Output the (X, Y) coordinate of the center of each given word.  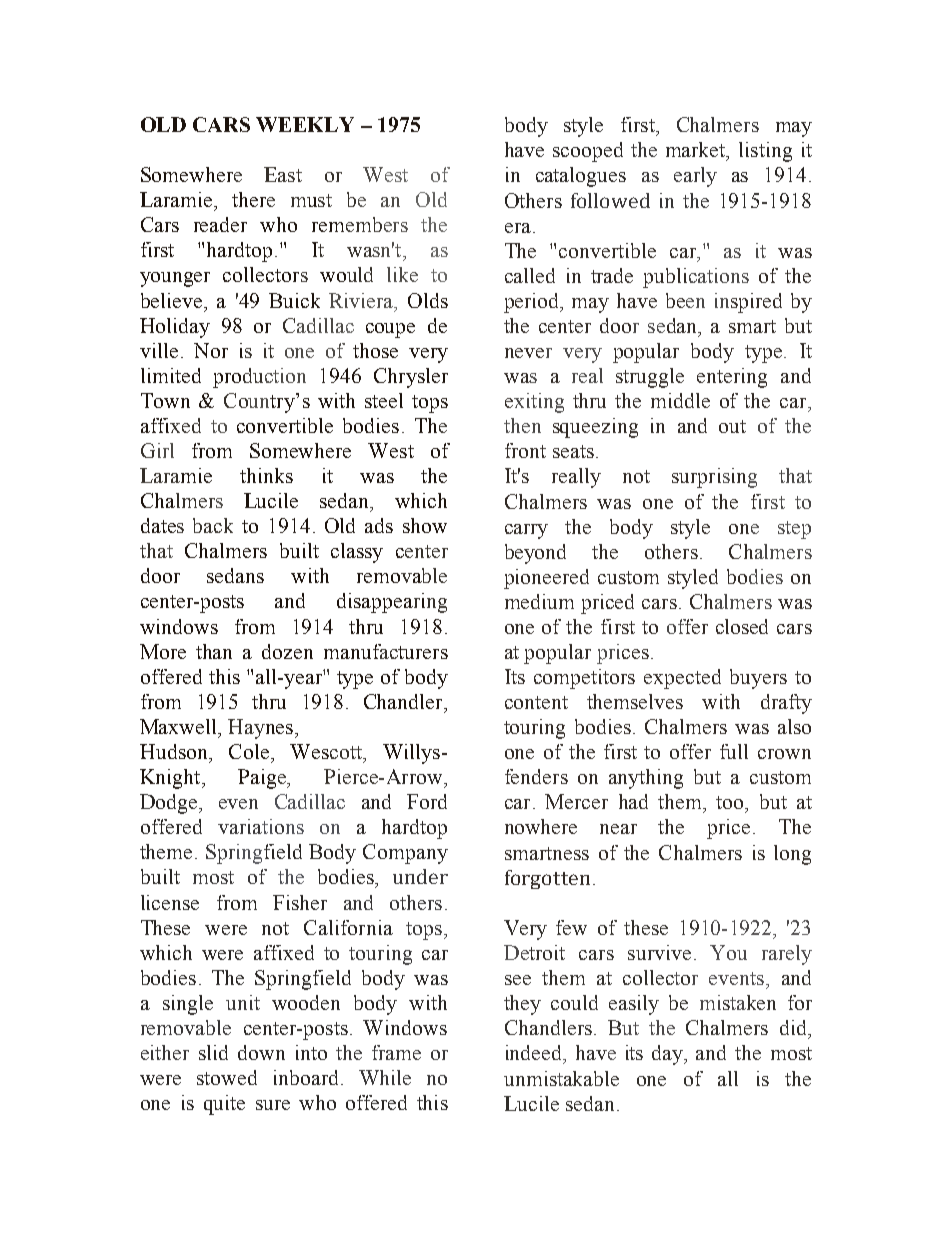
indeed (535, 1054)
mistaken (738, 1002)
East (283, 174)
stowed (227, 1077)
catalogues (581, 177)
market (697, 151)
